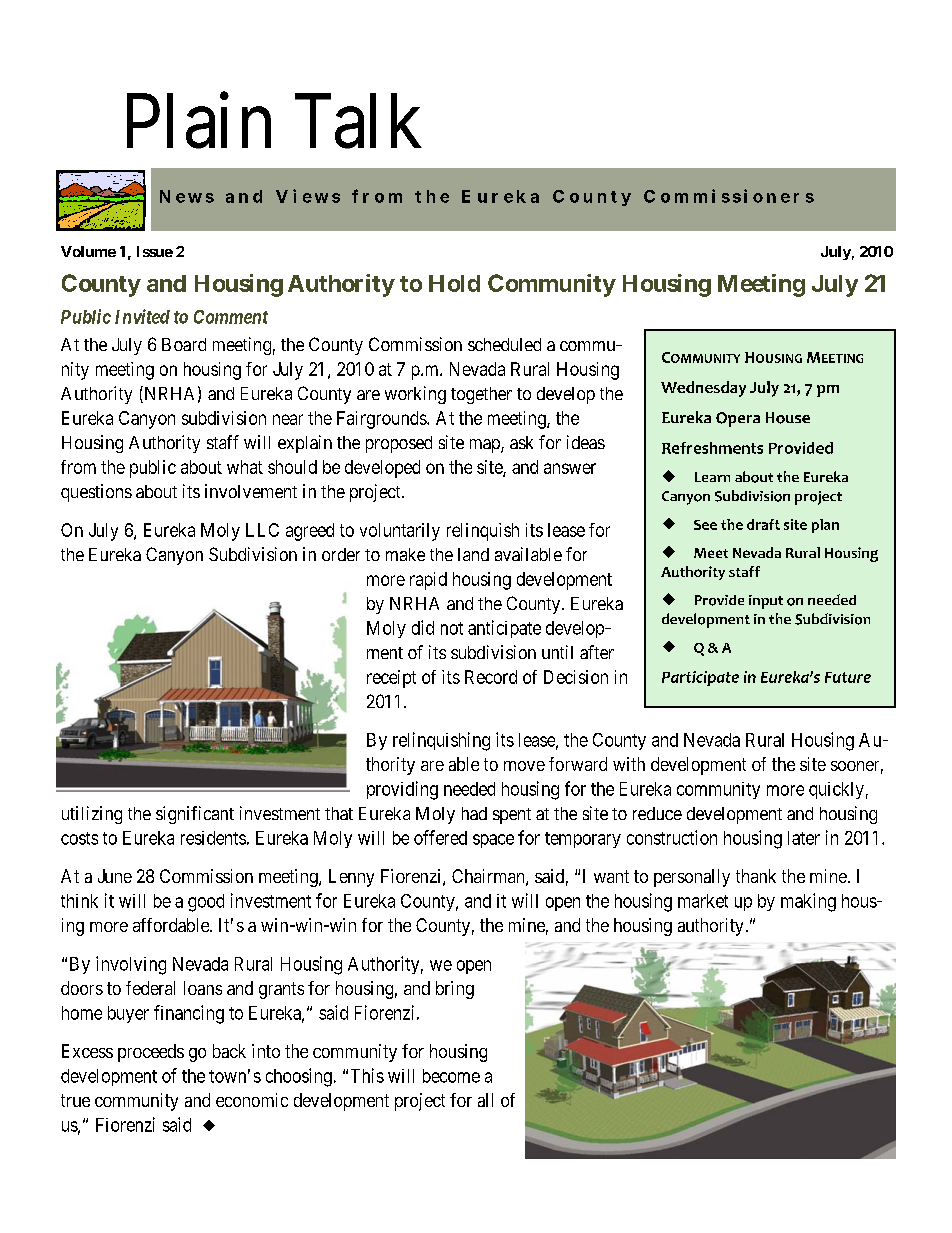 The image size is (952, 1233). Describe the element at coordinates (756, 876) in the image. I see `thank` at that location.
